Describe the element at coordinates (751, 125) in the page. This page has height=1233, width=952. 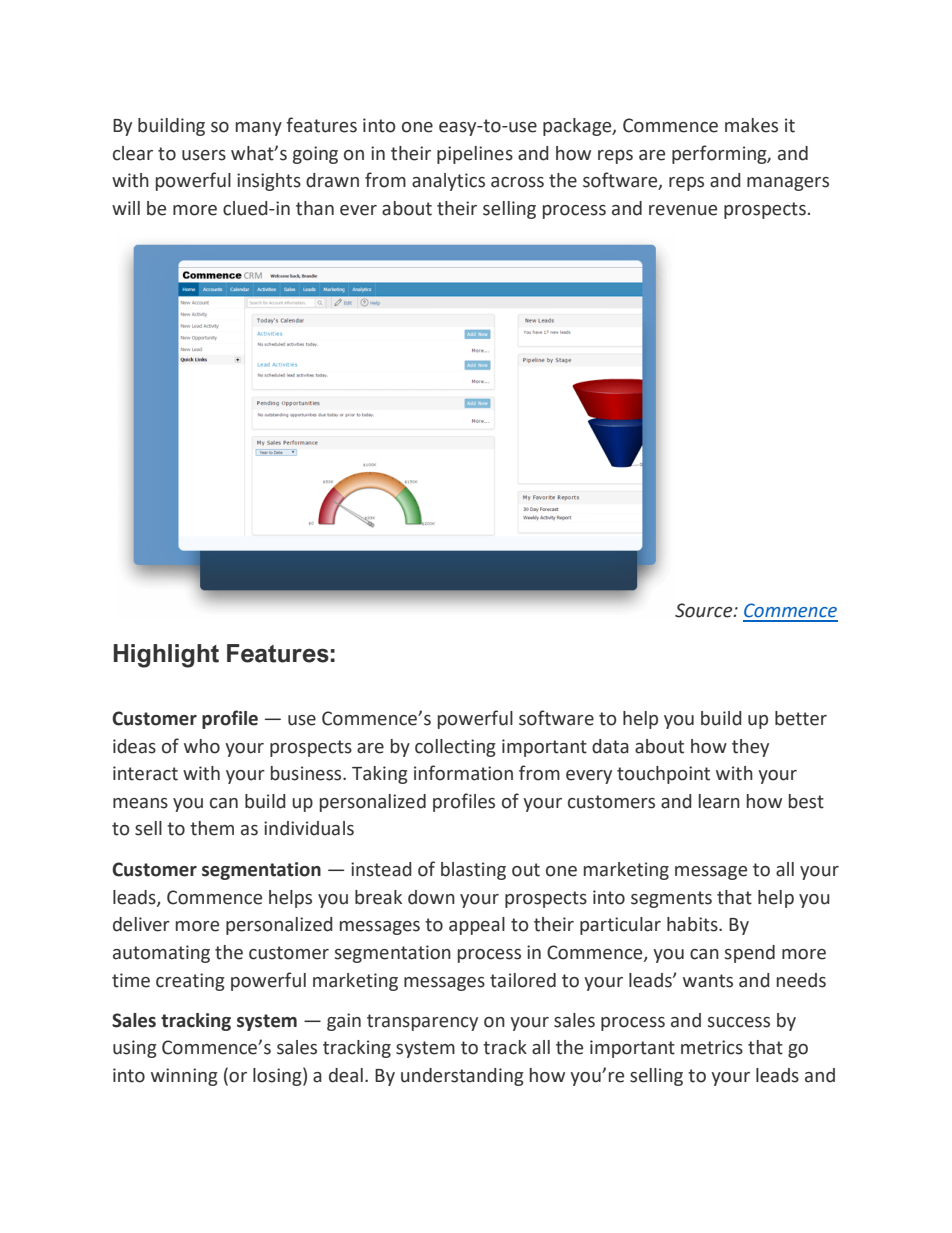
I see `makes` at that location.
